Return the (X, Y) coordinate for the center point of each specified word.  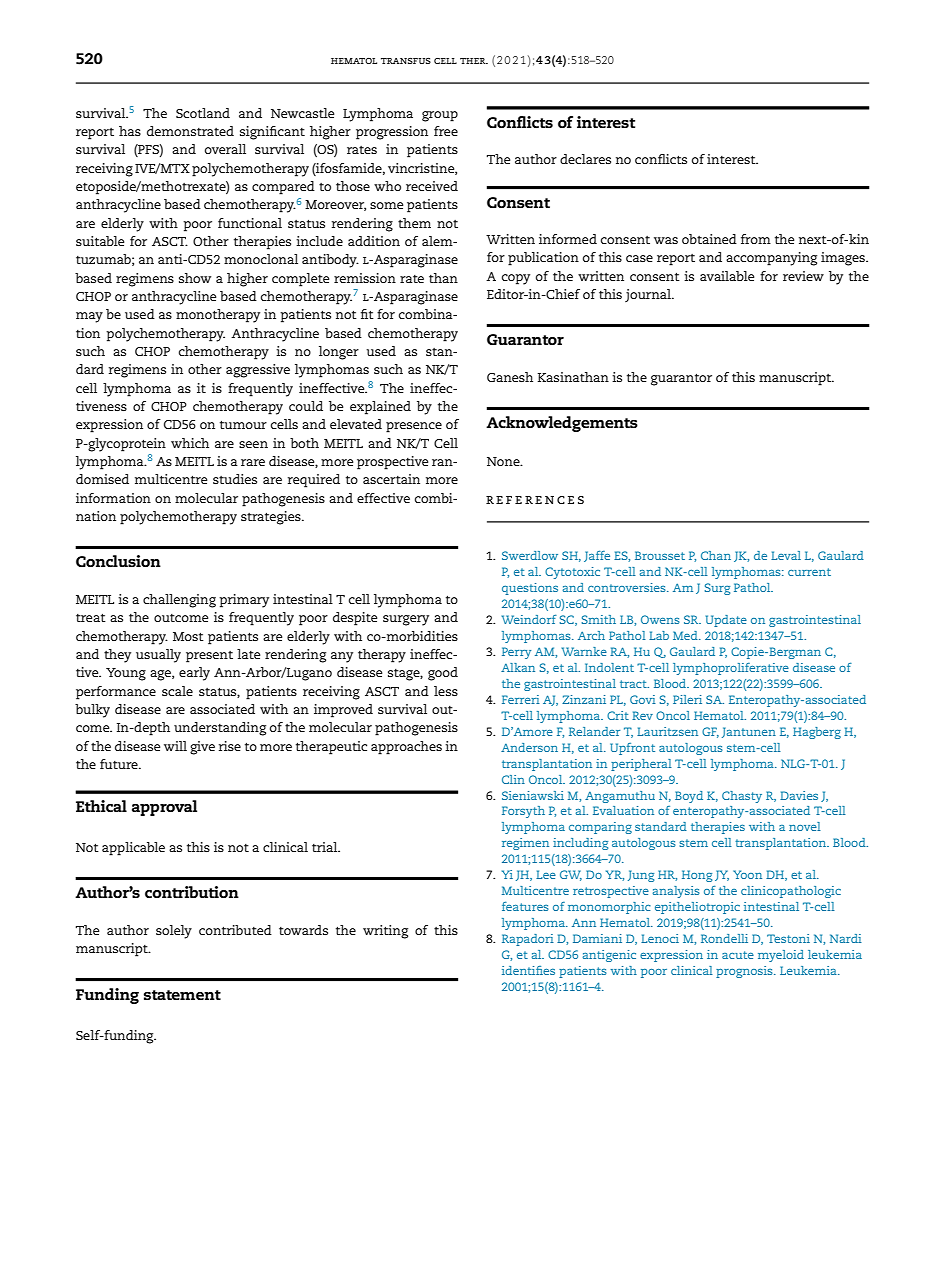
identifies (528, 970)
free (446, 131)
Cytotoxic (572, 573)
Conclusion (118, 561)
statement (182, 995)
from (756, 239)
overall (225, 149)
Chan (716, 555)
